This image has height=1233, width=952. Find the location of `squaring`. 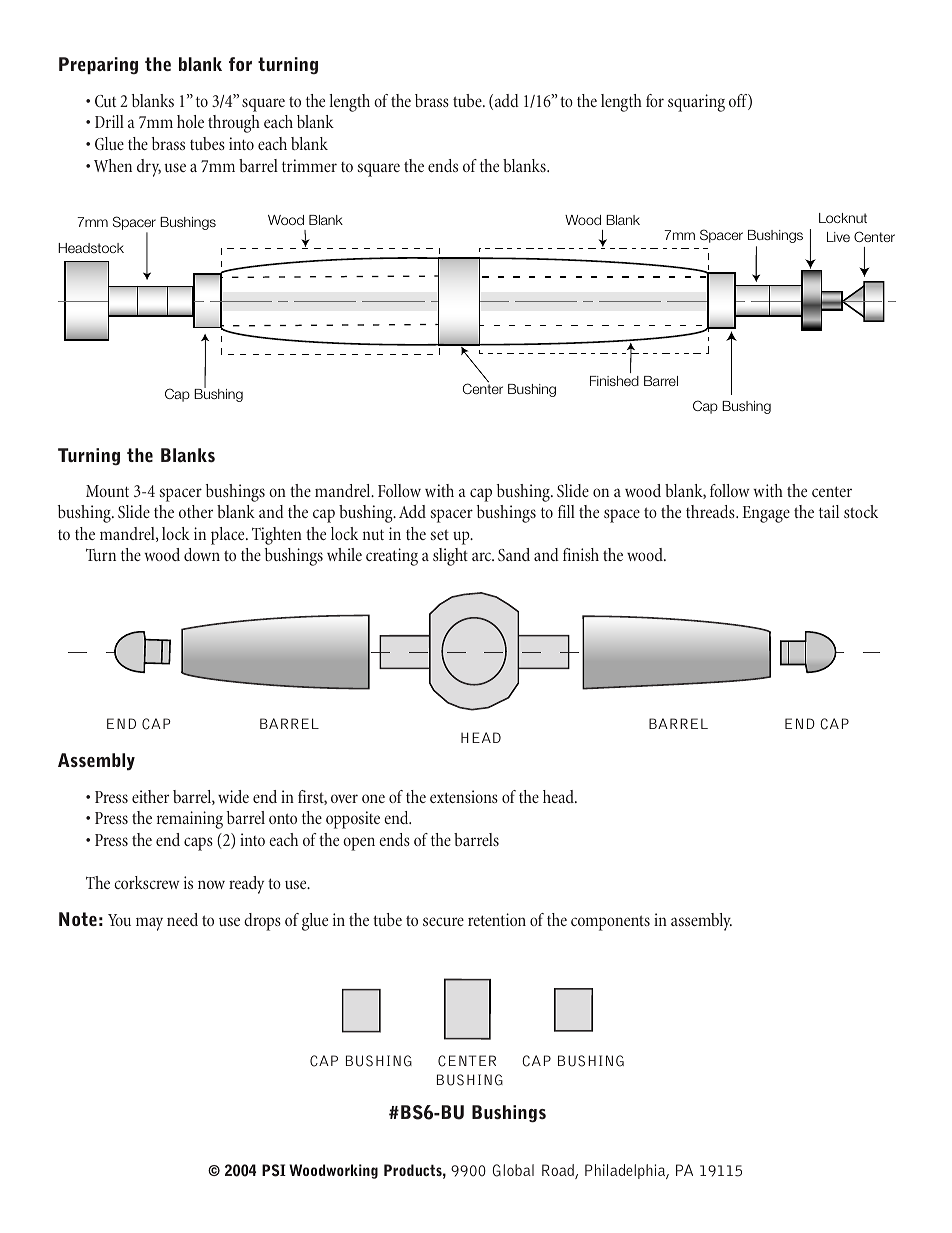

squaring is located at coordinates (696, 103).
